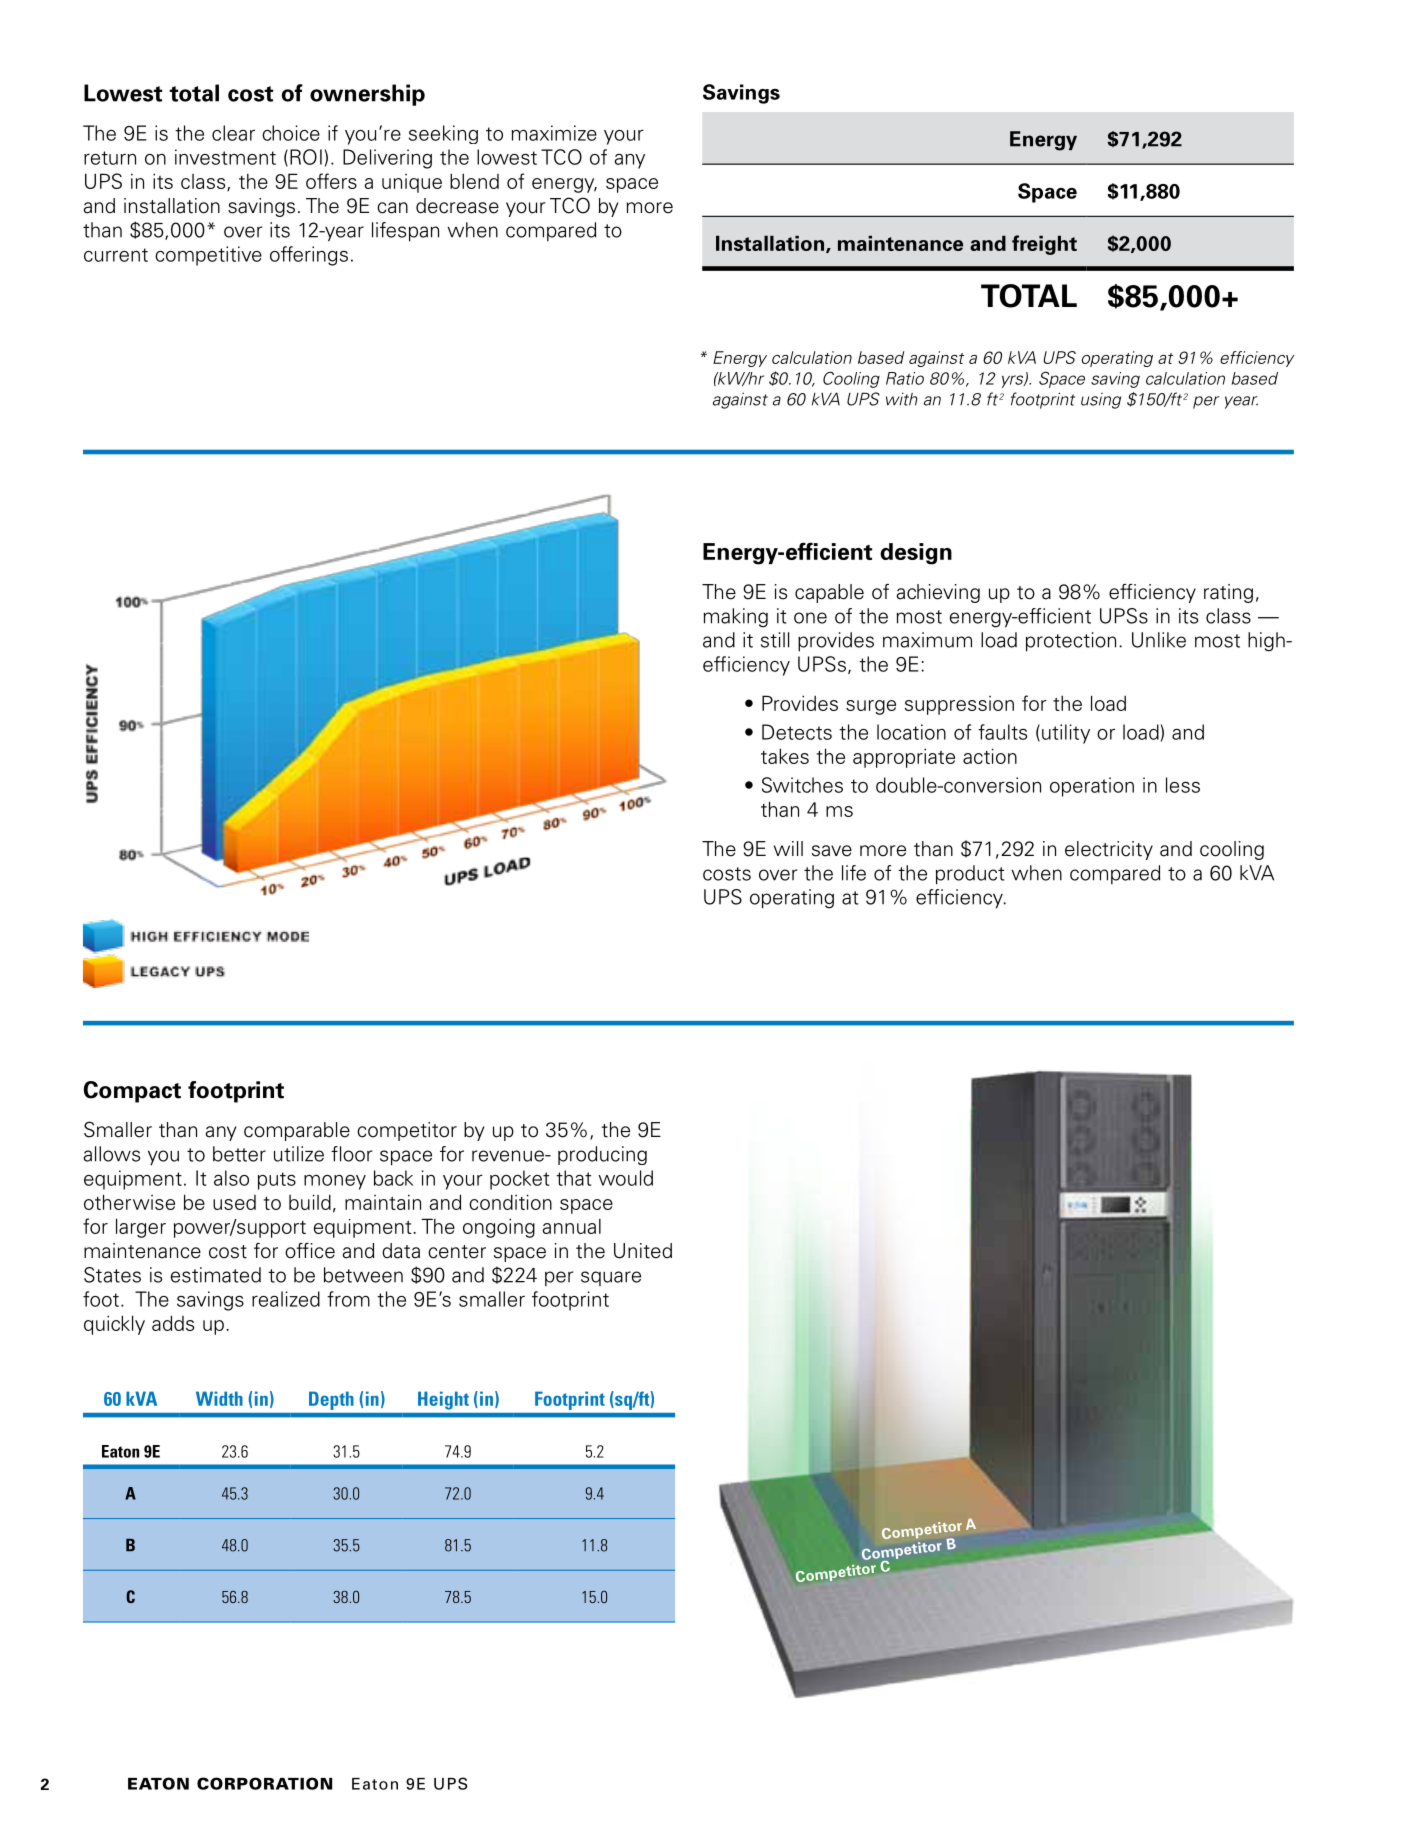  Describe the element at coordinates (219, 1398) in the page. I see `Width` at that location.
